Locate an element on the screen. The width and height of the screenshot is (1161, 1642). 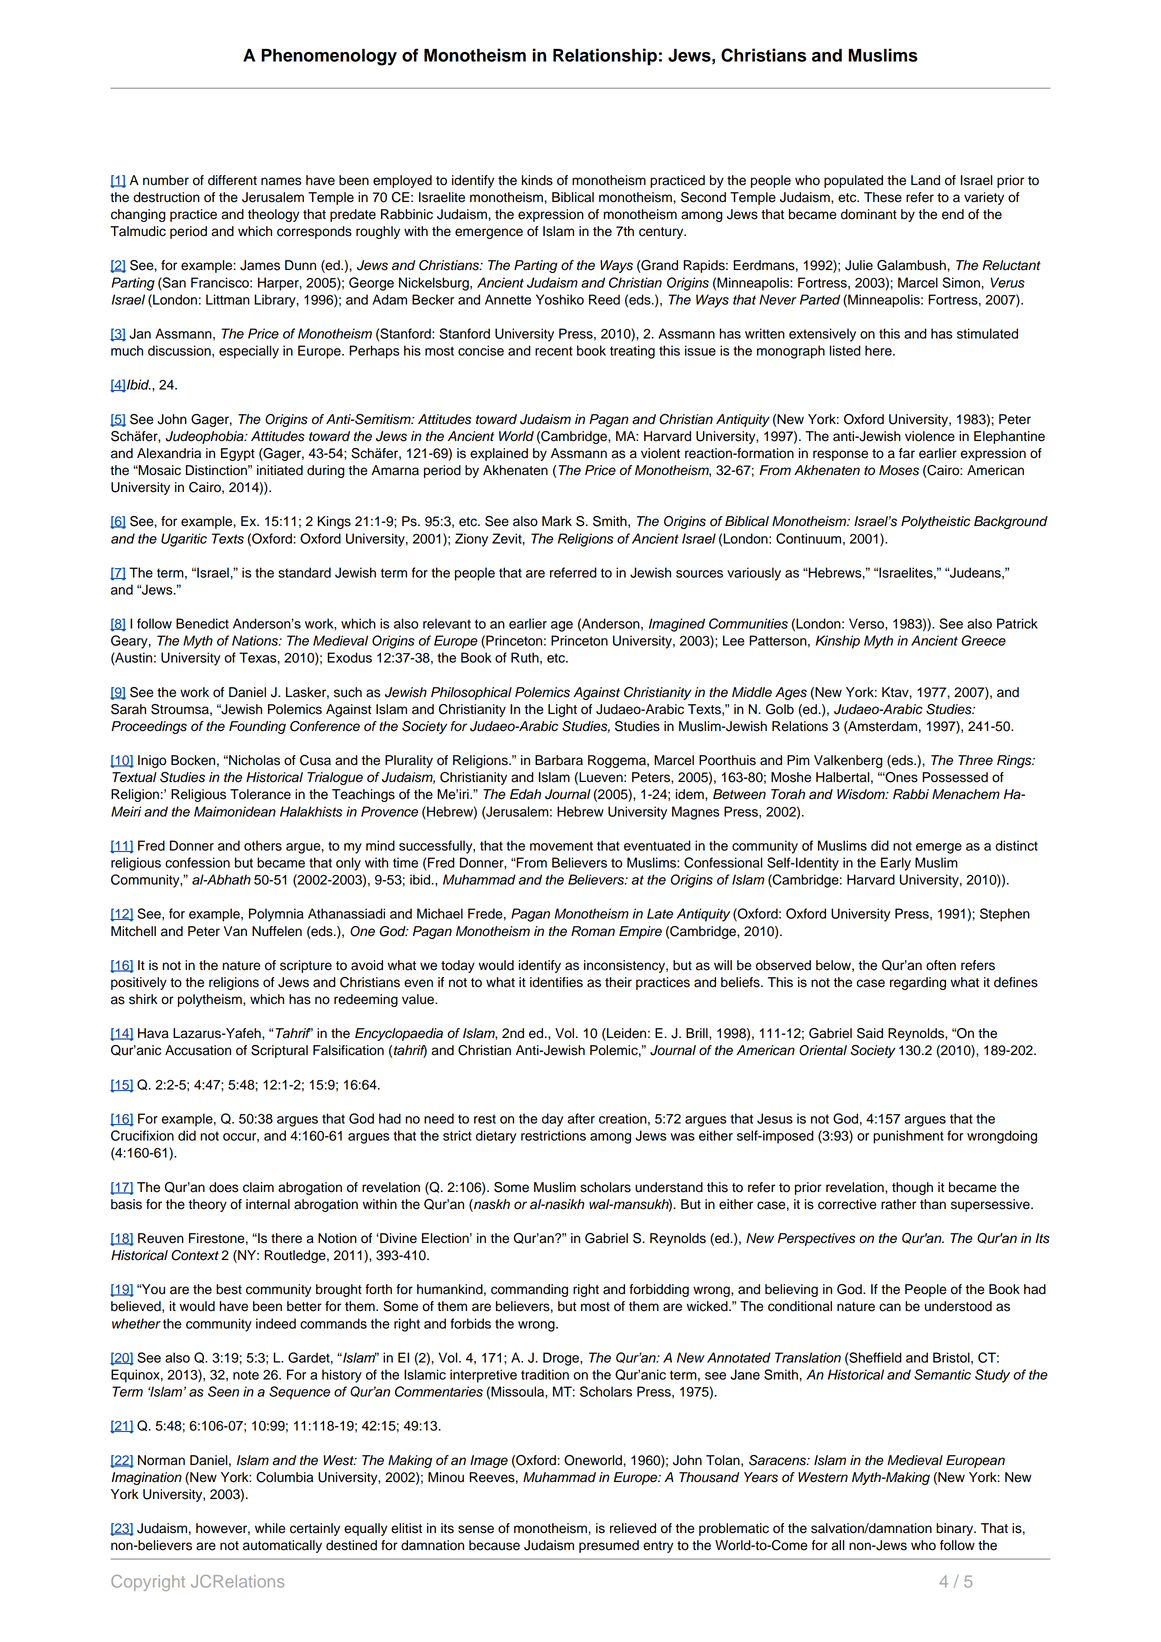
Tolerance is located at coordinates (260, 794).
